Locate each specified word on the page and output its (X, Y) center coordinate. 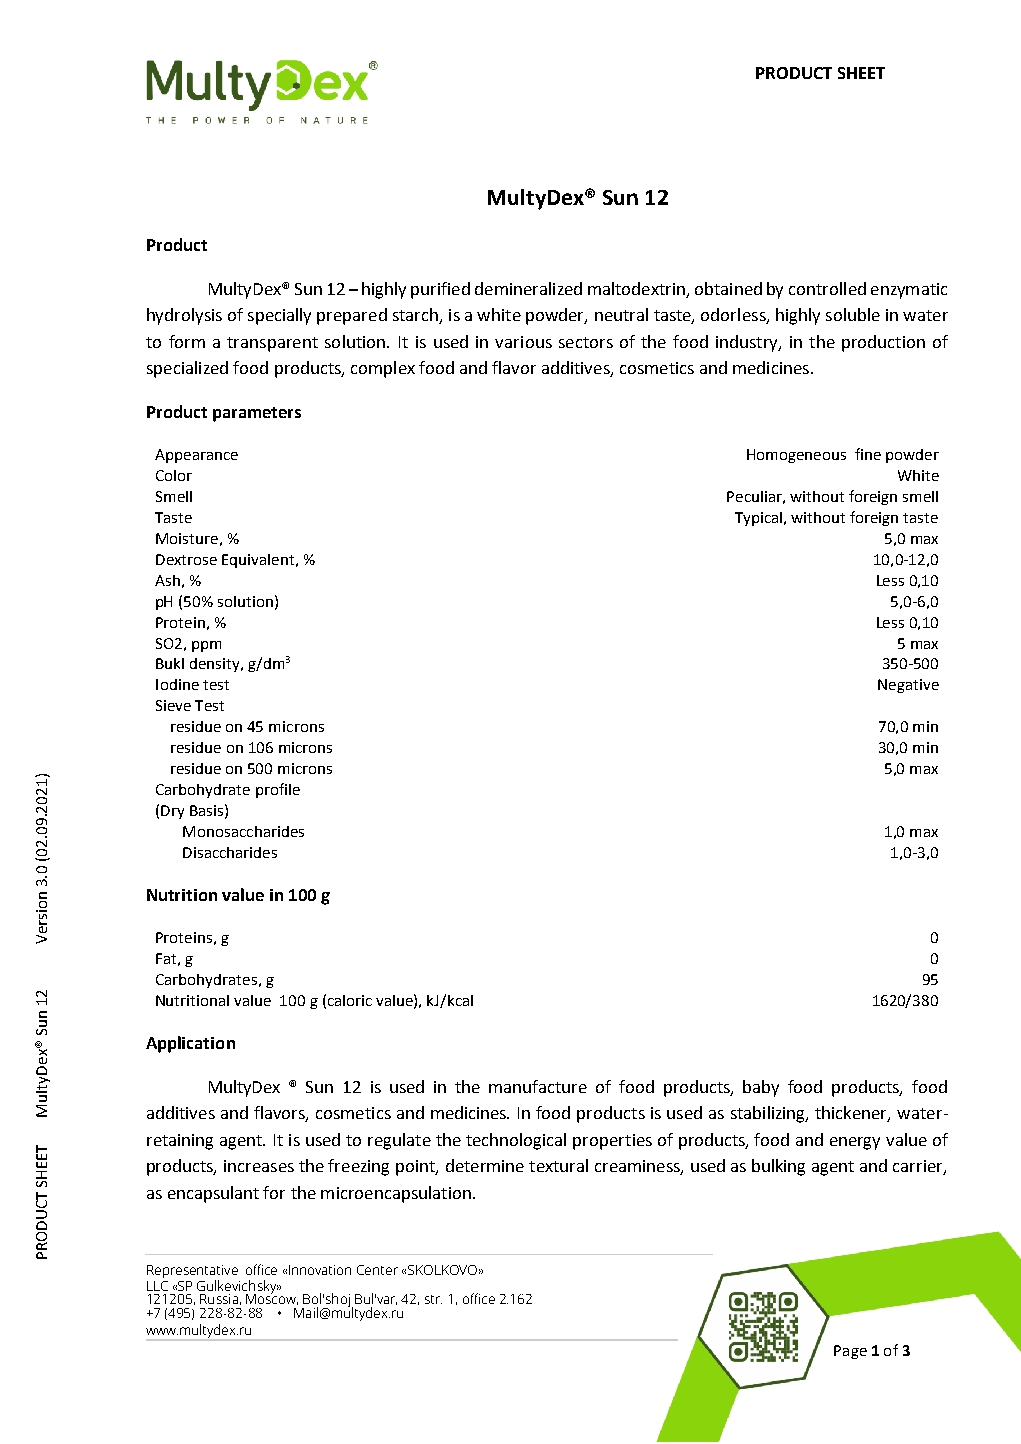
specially (279, 316)
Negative (908, 686)
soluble (853, 314)
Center (377, 1270)
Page (850, 1352)
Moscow (272, 1298)
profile (278, 790)
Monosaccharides (243, 831)
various (523, 342)
